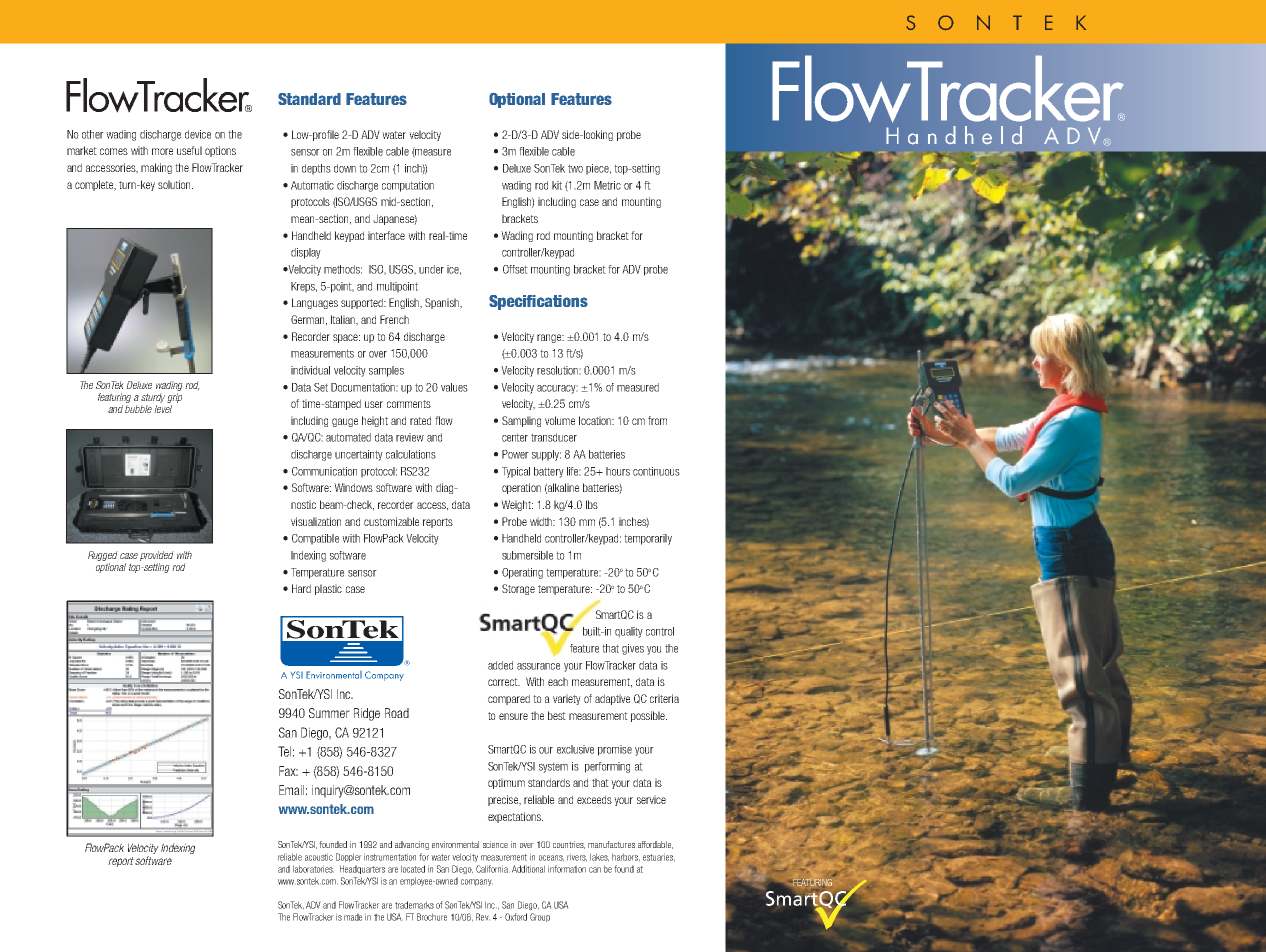  Describe the element at coordinates (157, 556) in the document. I see `provided` at that location.
